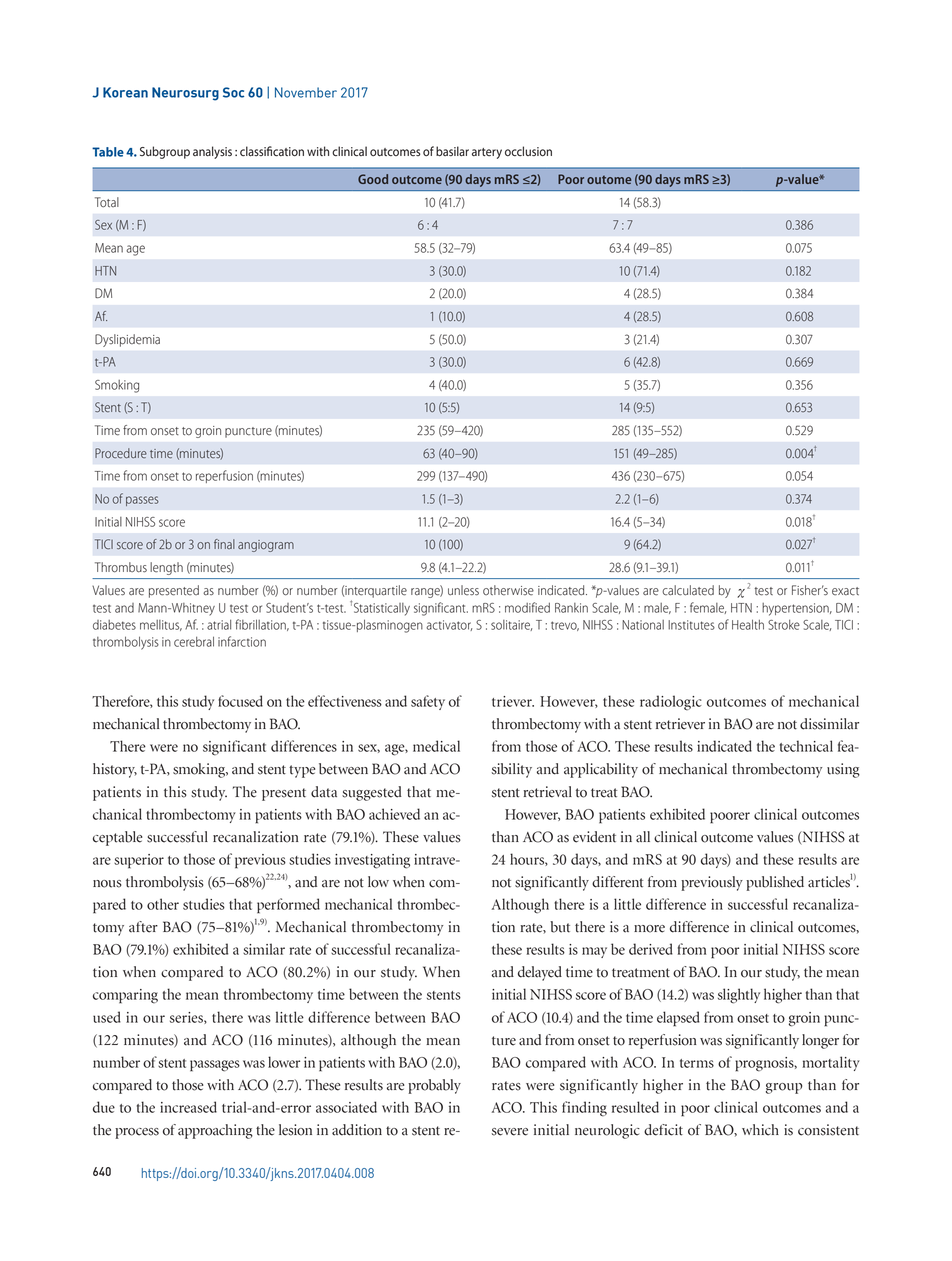  Describe the element at coordinates (688, 590) in the image. I see `calculated` at that location.
